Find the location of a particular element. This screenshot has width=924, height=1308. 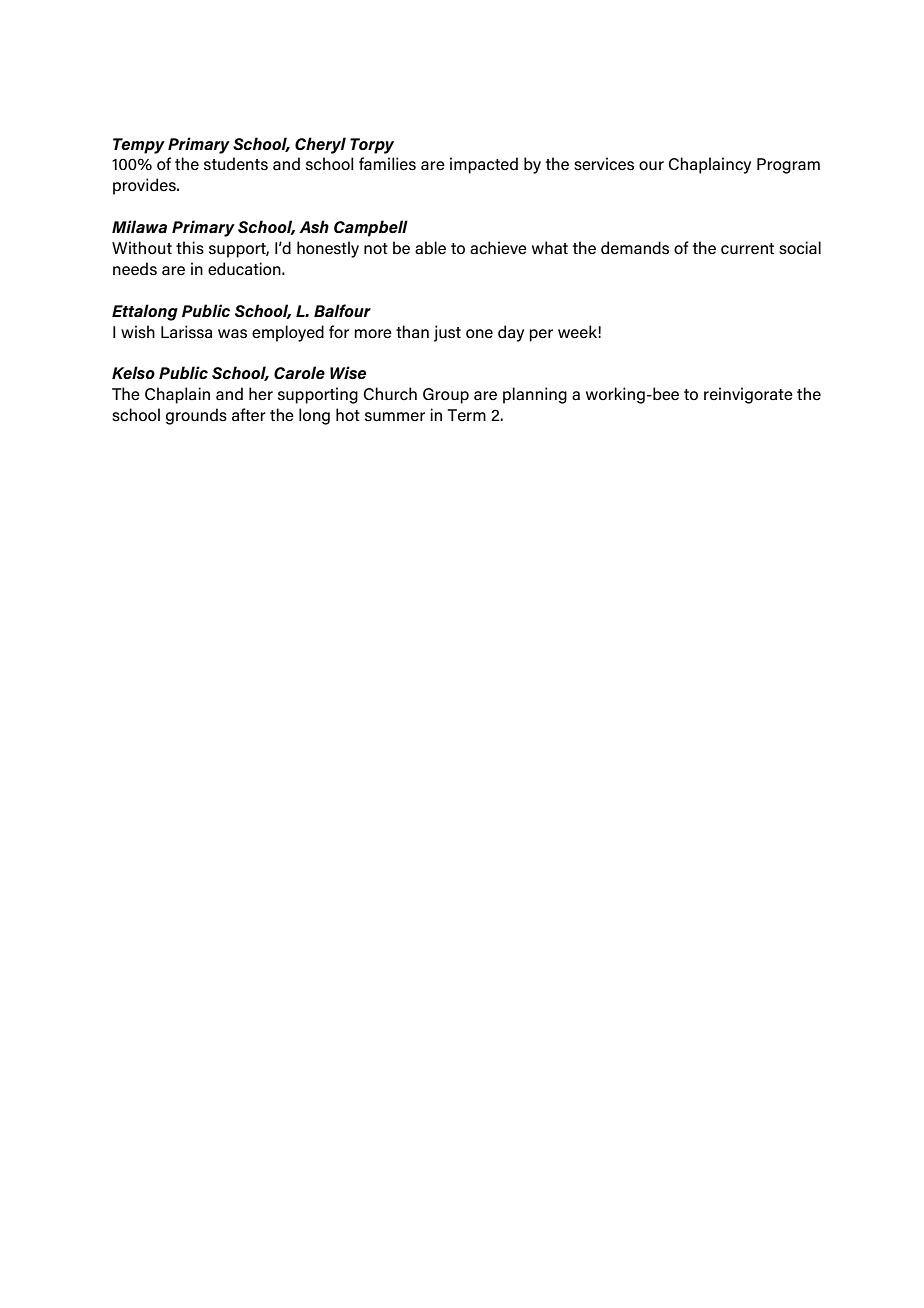

achieve is located at coordinates (498, 248).
